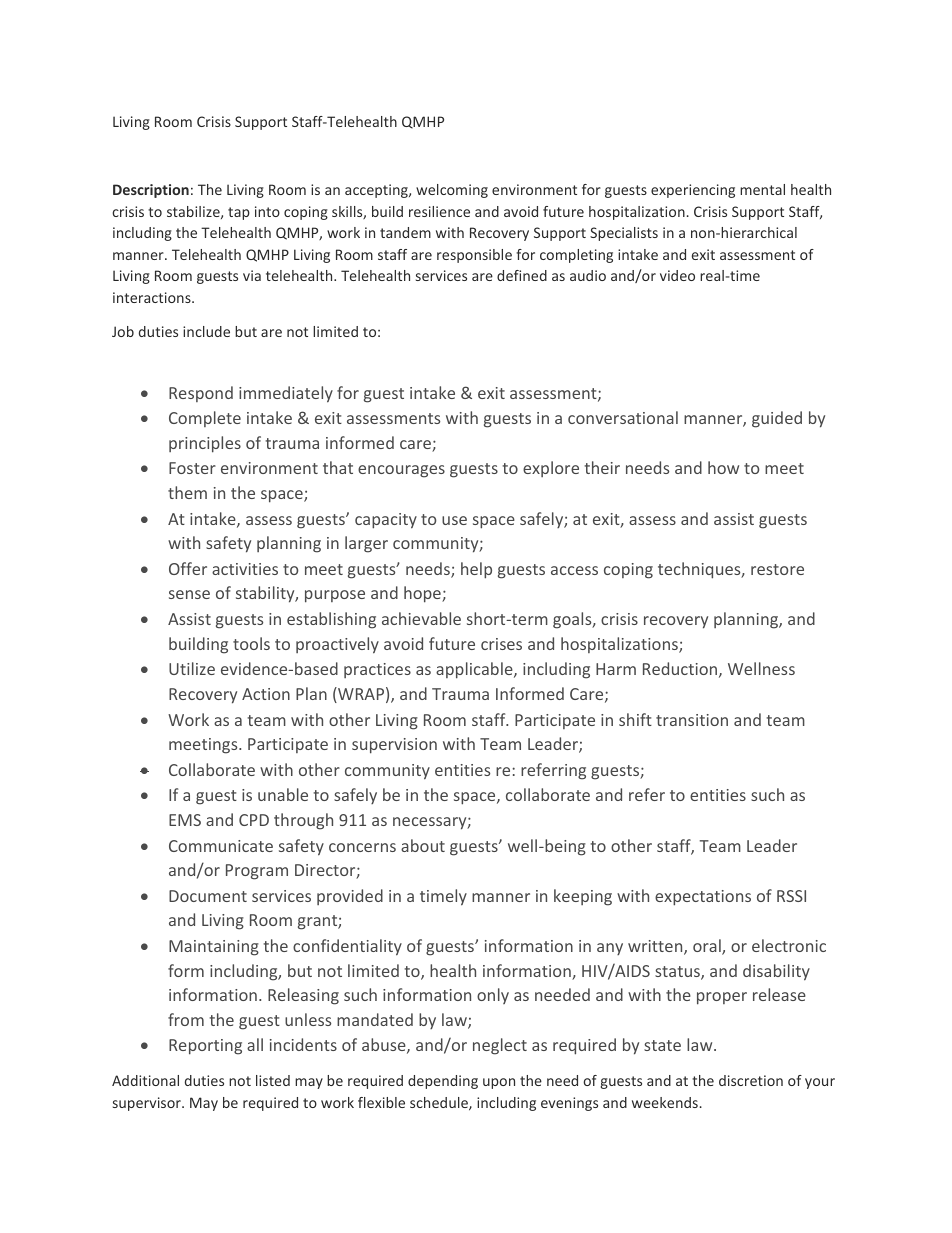 The width and height of the document is (952, 1233). I want to click on resilience, so click(439, 211).
